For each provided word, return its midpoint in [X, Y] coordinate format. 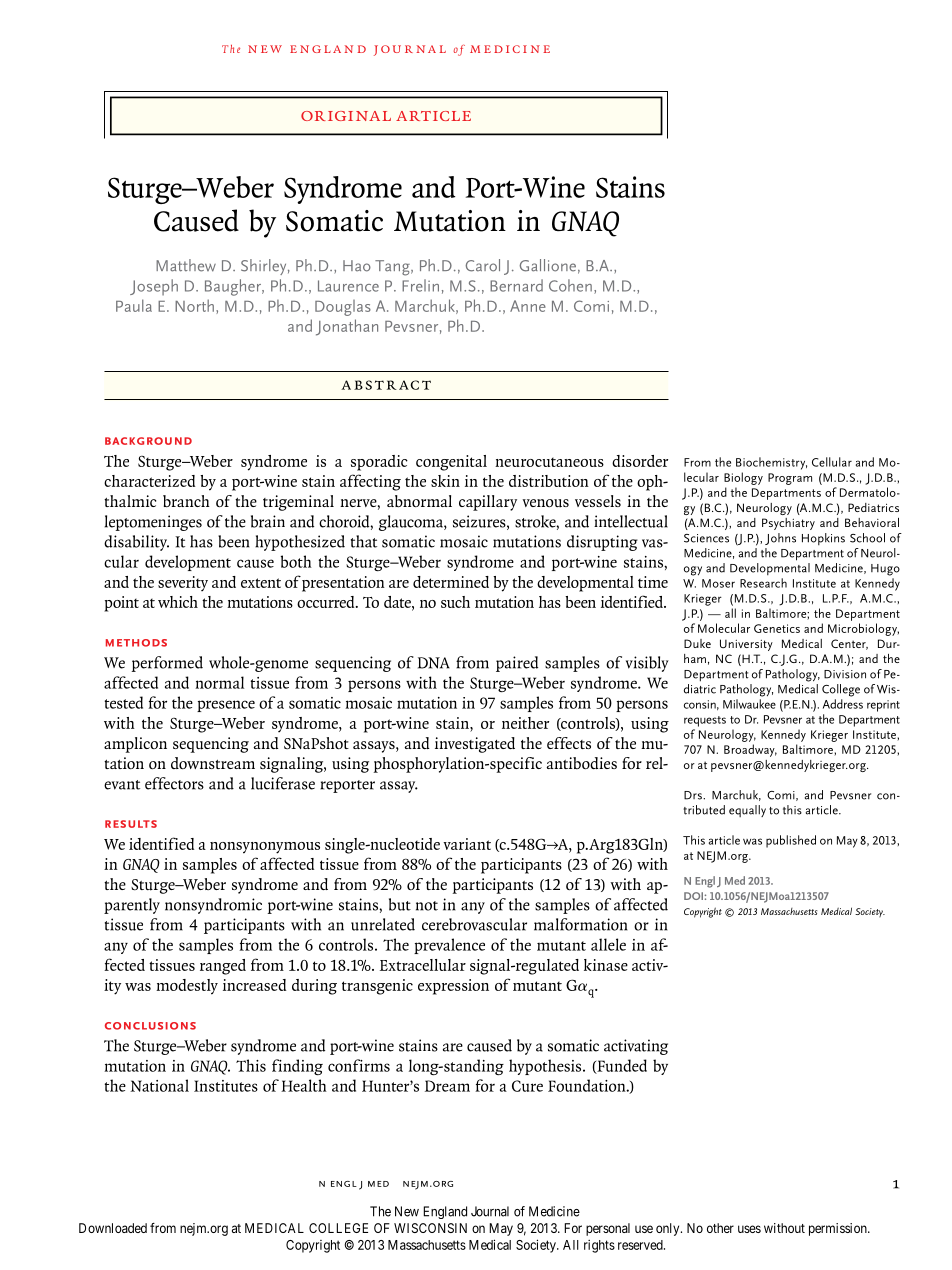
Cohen [570, 285]
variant [467, 844]
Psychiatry [788, 524]
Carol [483, 265]
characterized [149, 481]
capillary [488, 503]
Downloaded [113, 1228]
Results [131, 824]
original [346, 116]
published [791, 841]
